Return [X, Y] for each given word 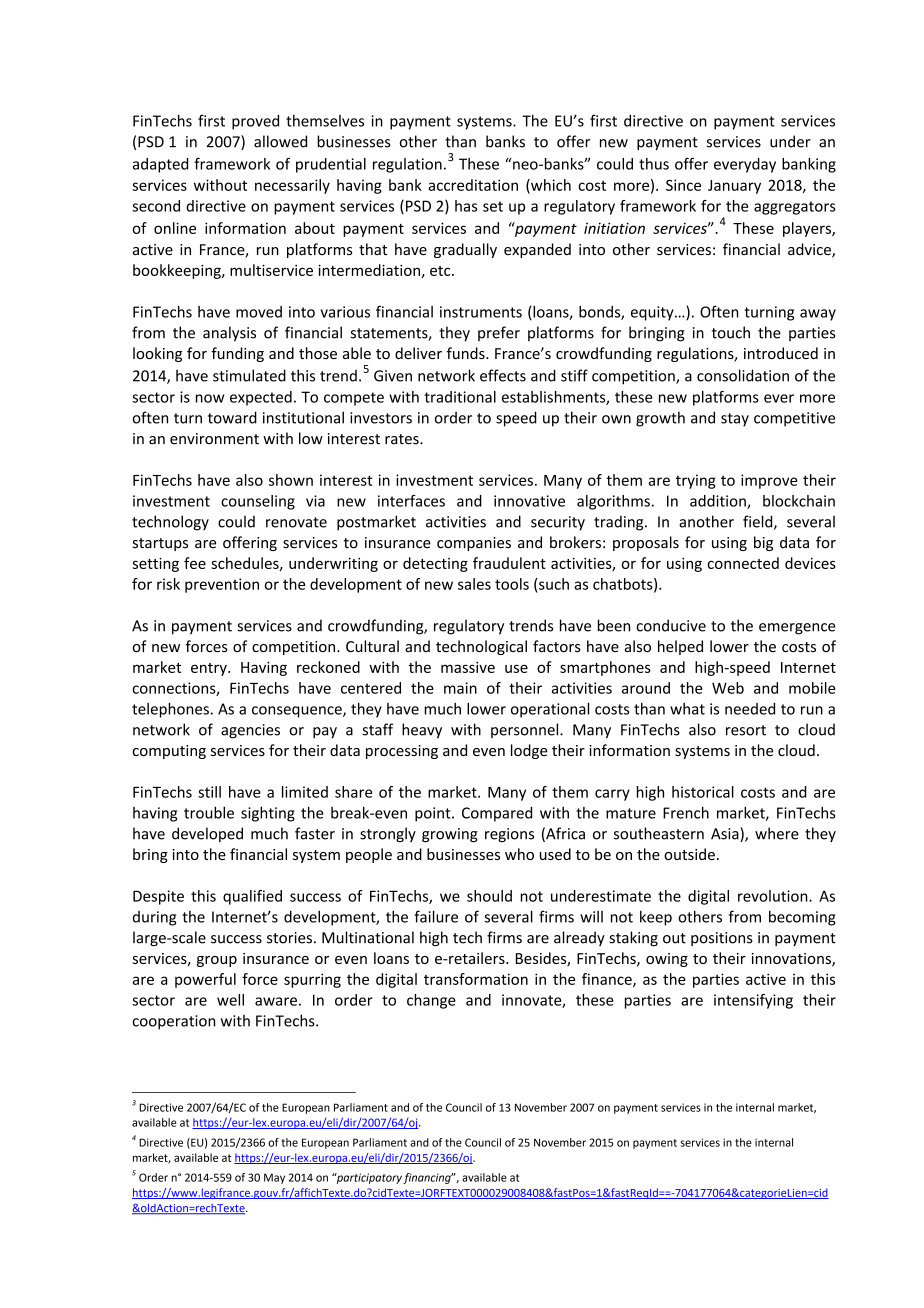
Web [728, 688]
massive [468, 667]
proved [255, 122]
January [734, 187]
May [274, 1178]
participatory [368, 1178]
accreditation [473, 185]
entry [210, 669]
